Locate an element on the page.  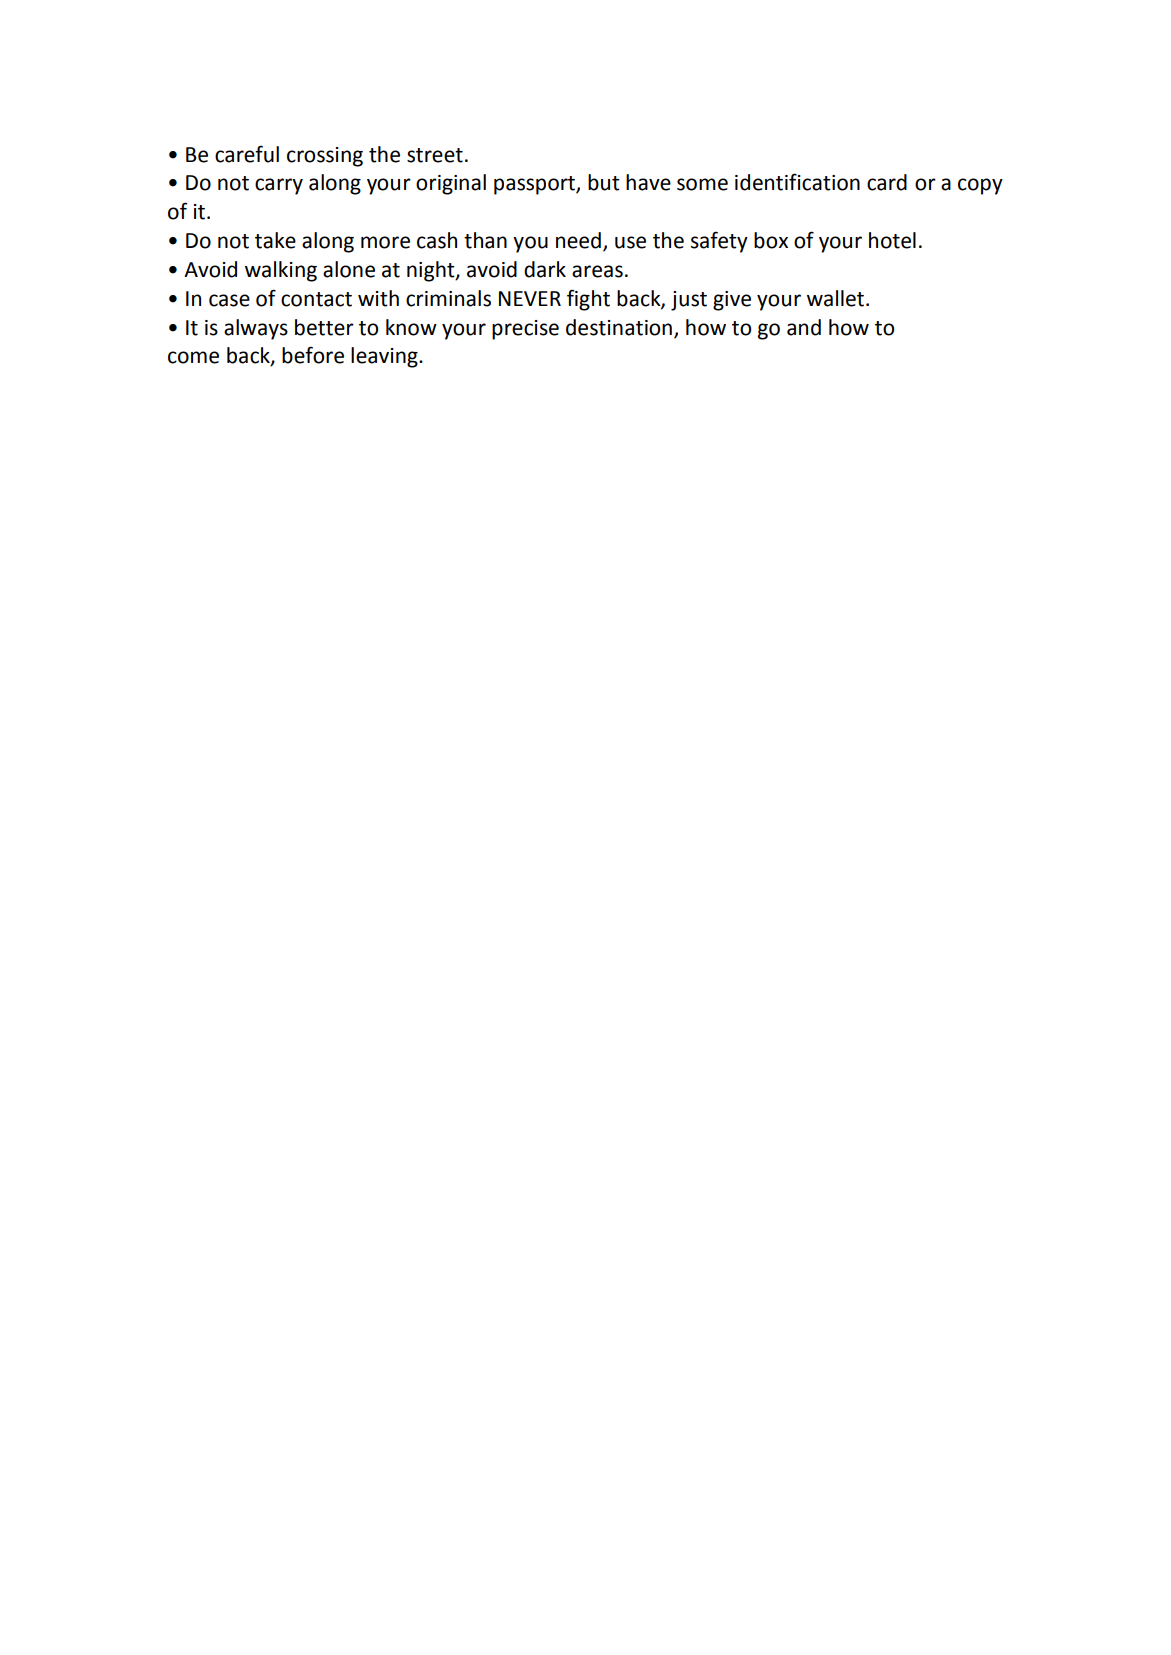
card is located at coordinates (887, 182).
